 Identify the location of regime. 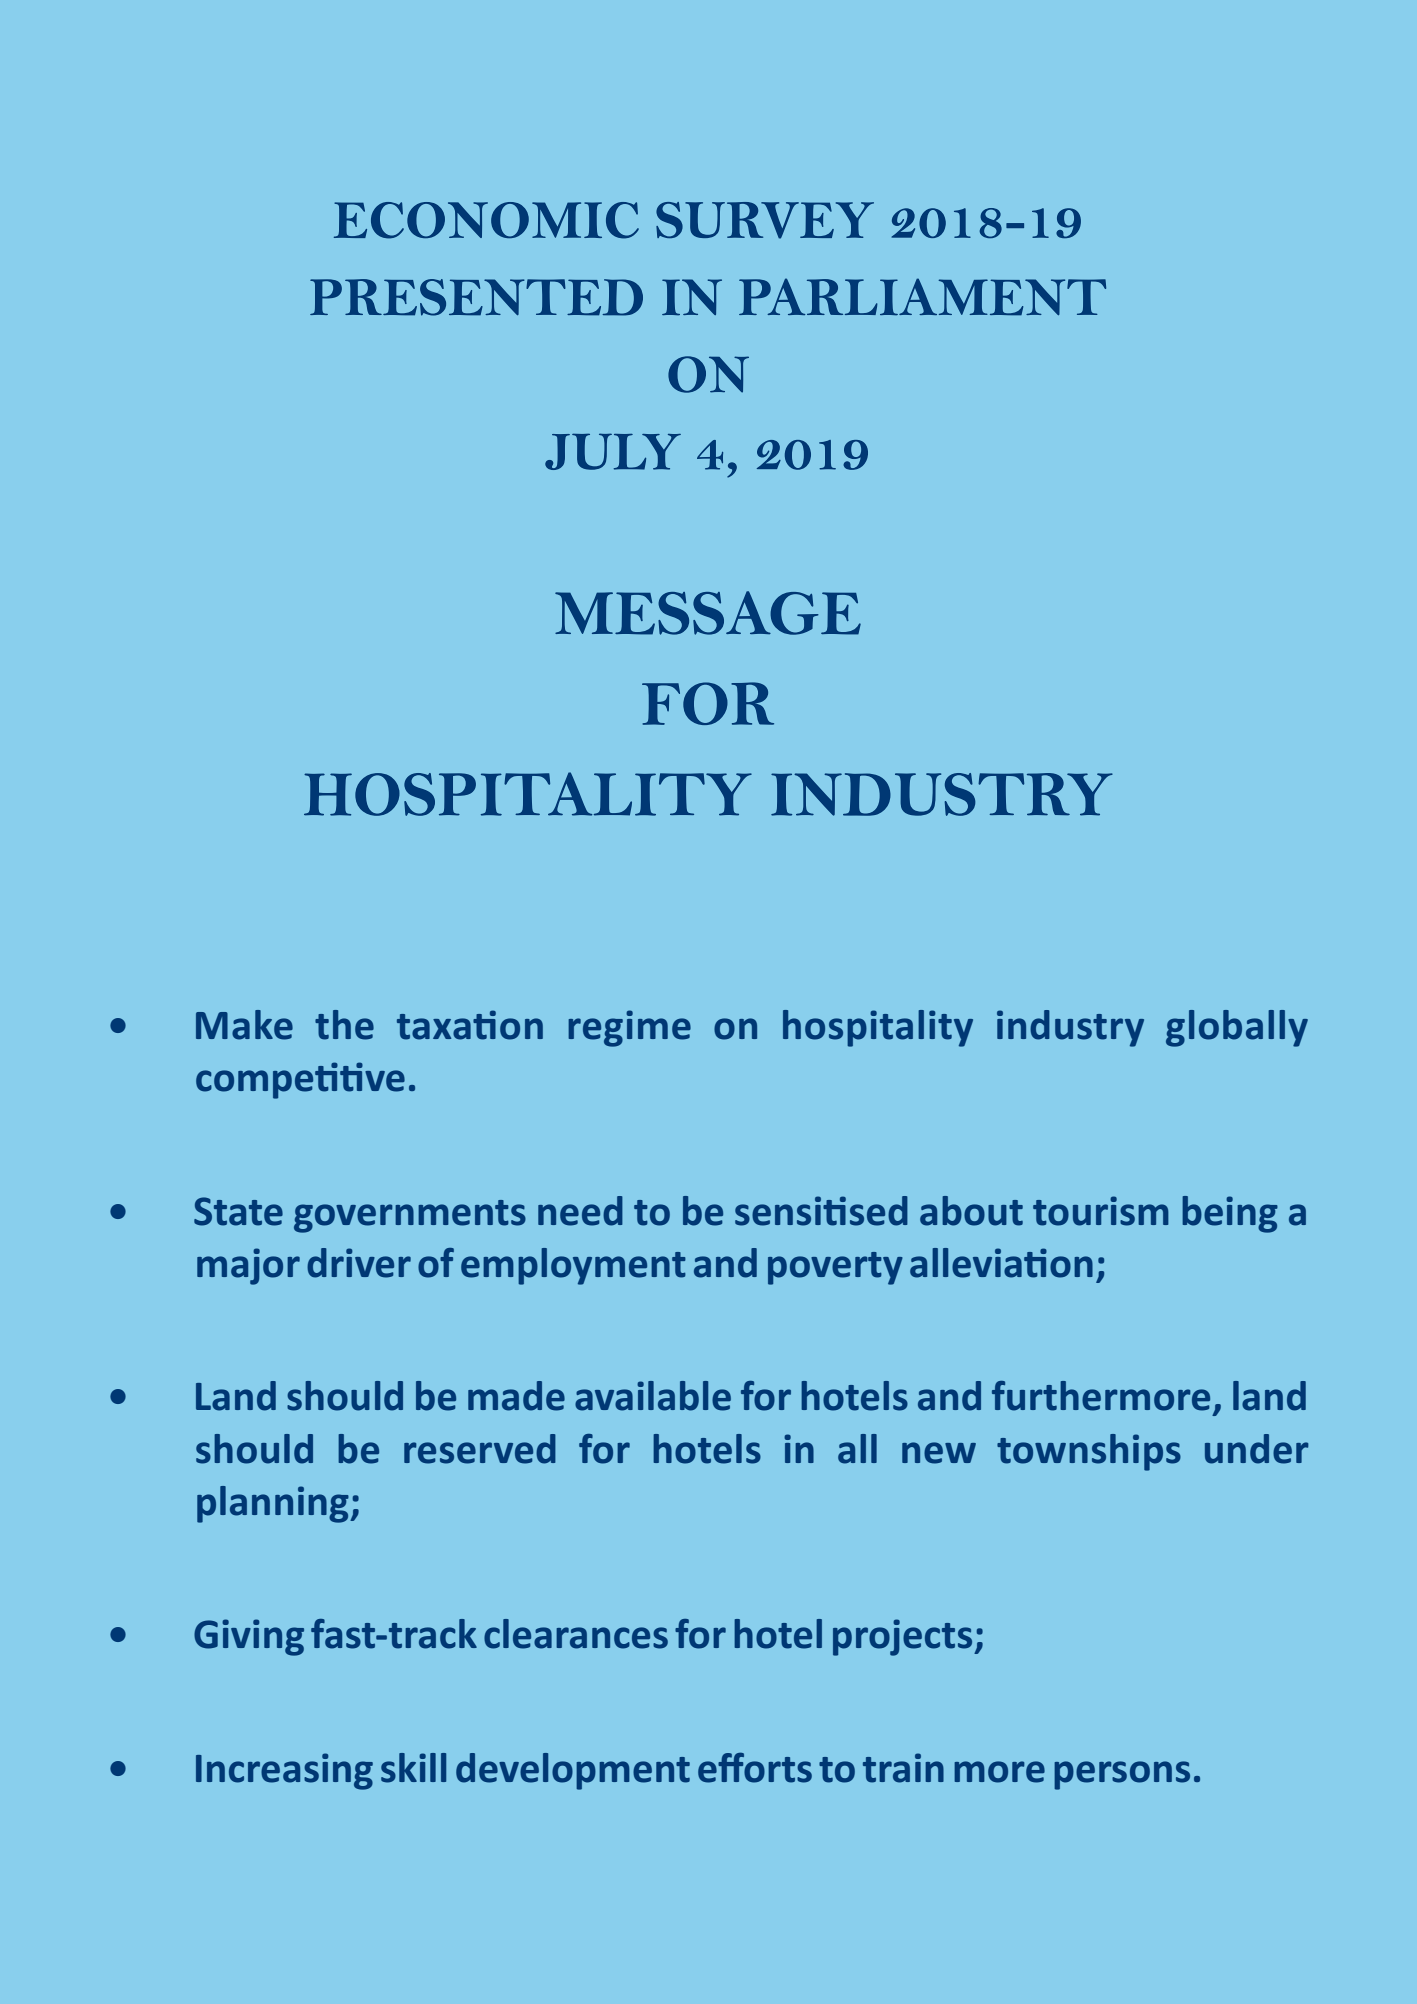
(629, 1028).
